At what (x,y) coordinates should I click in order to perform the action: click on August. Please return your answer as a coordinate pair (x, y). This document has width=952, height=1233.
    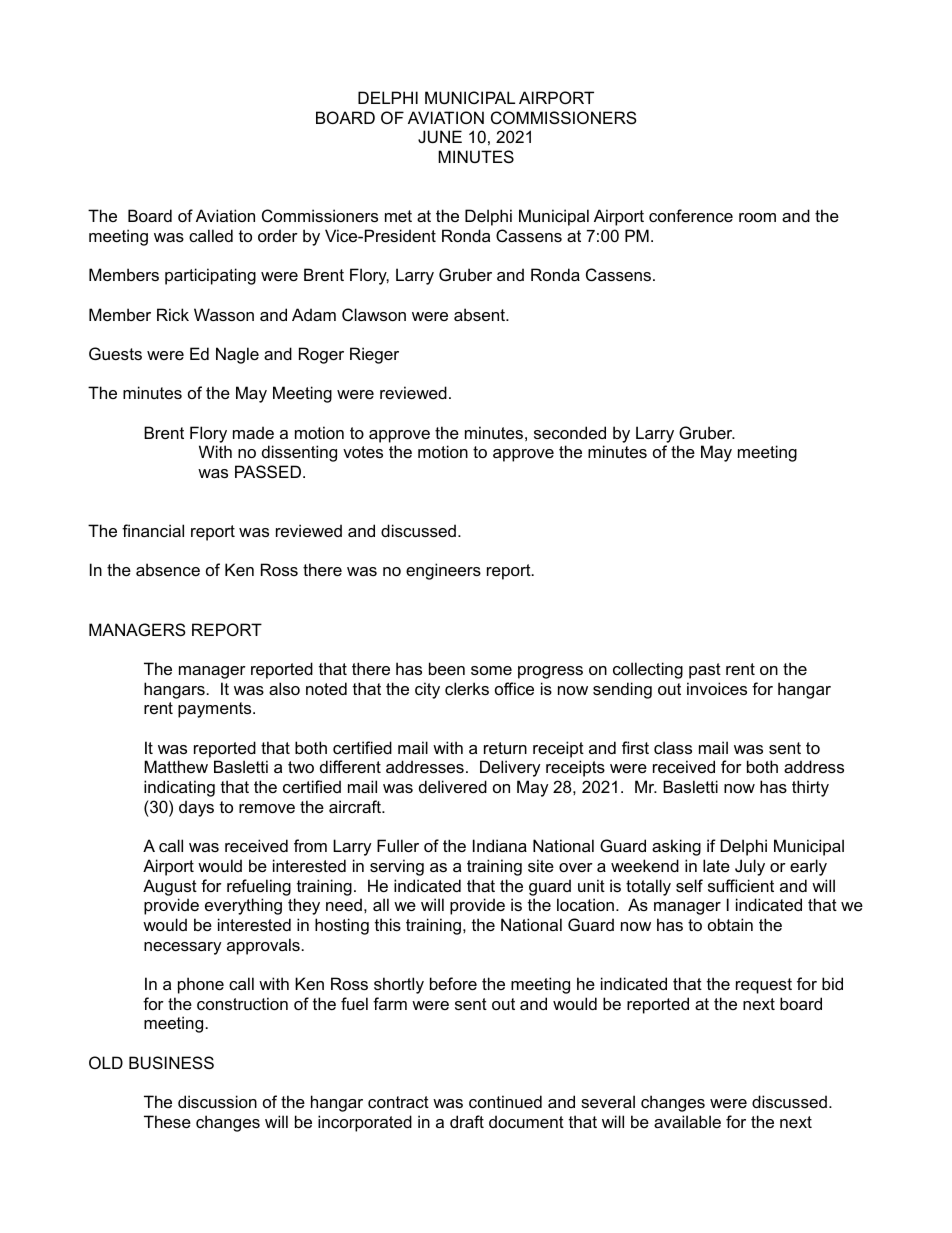
    Looking at the image, I should click on (170, 887).
